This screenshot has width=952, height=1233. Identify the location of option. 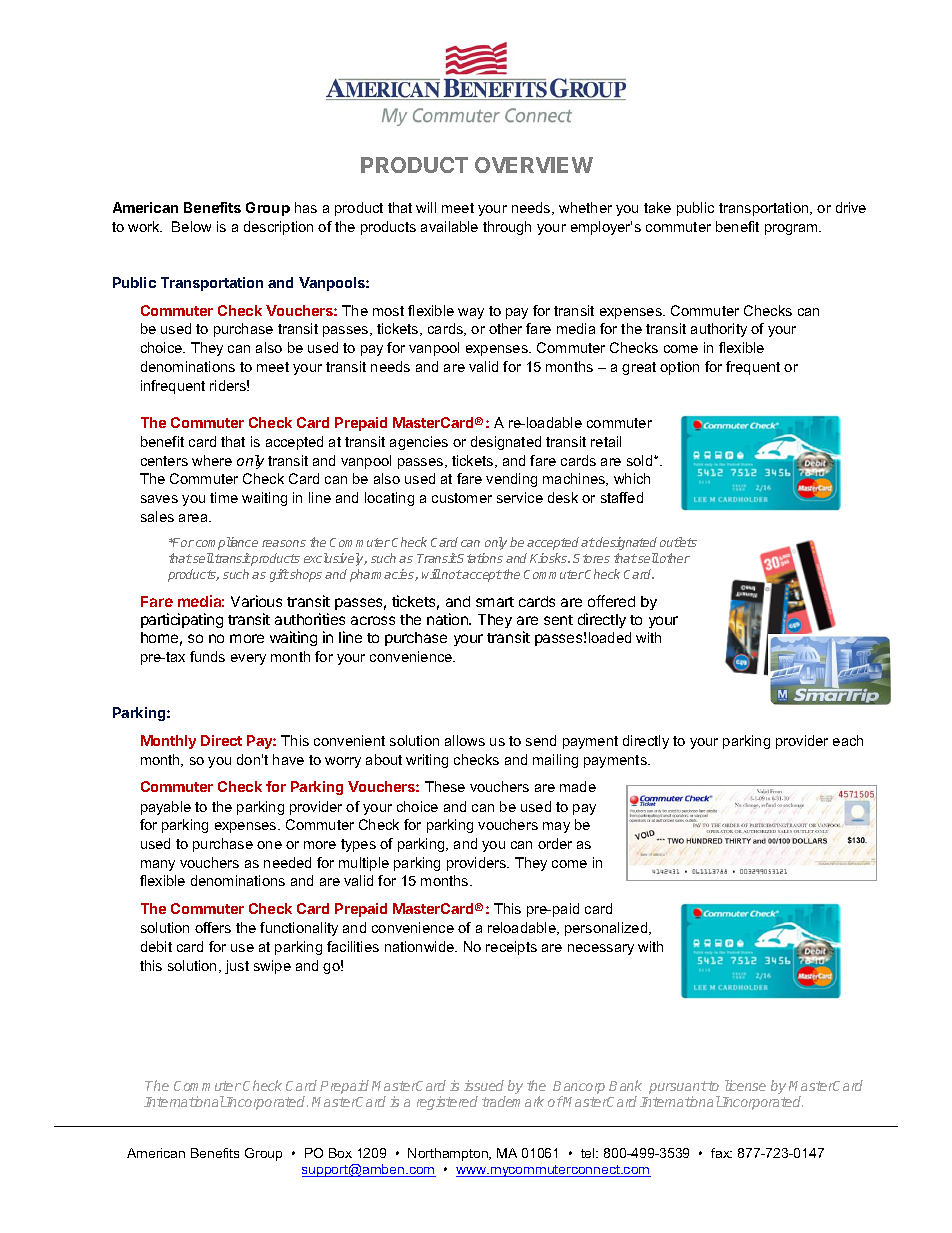
(679, 368).
